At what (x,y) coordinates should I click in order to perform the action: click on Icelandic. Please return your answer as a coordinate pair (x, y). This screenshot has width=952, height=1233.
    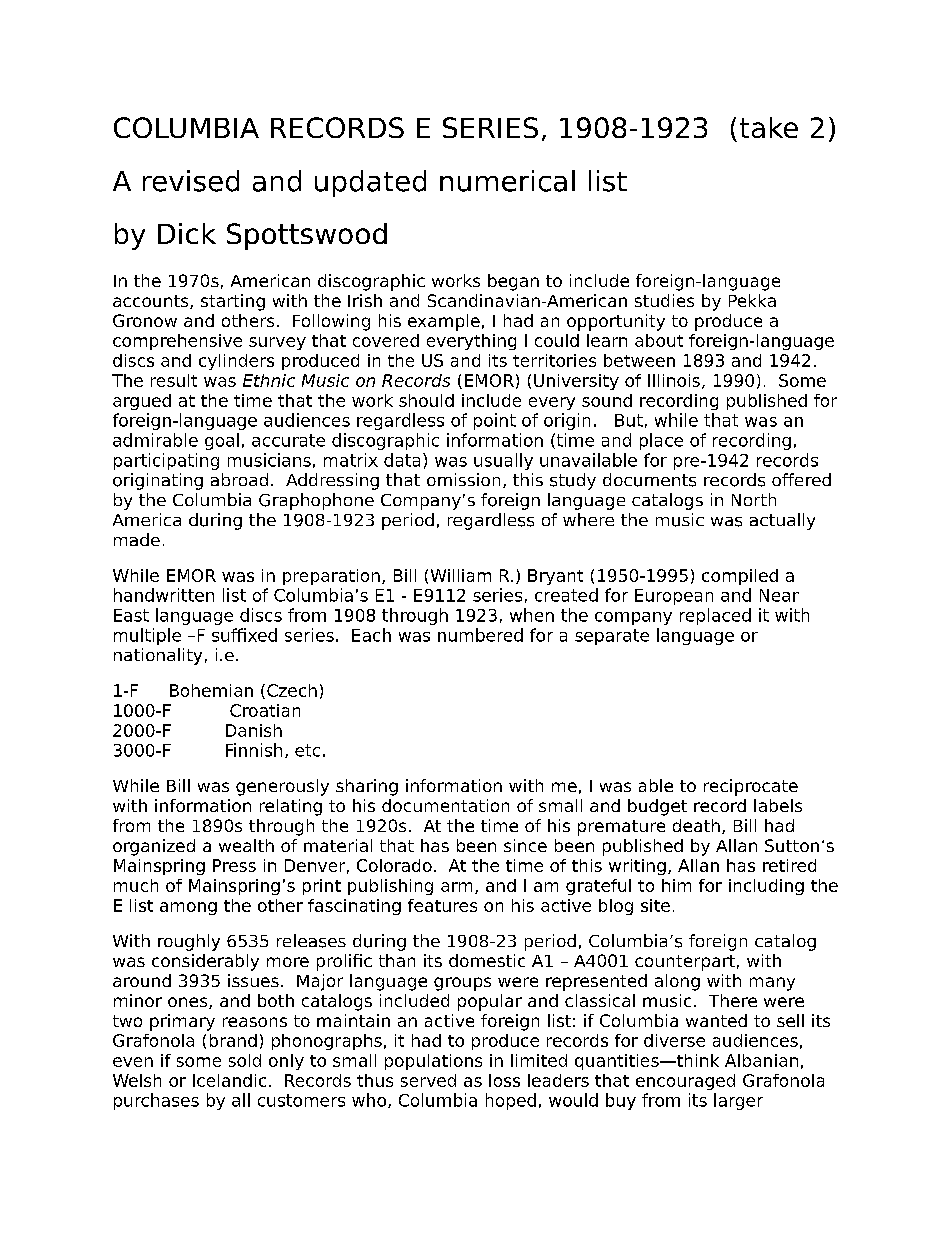
    Looking at the image, I should click on (229, 1080).
